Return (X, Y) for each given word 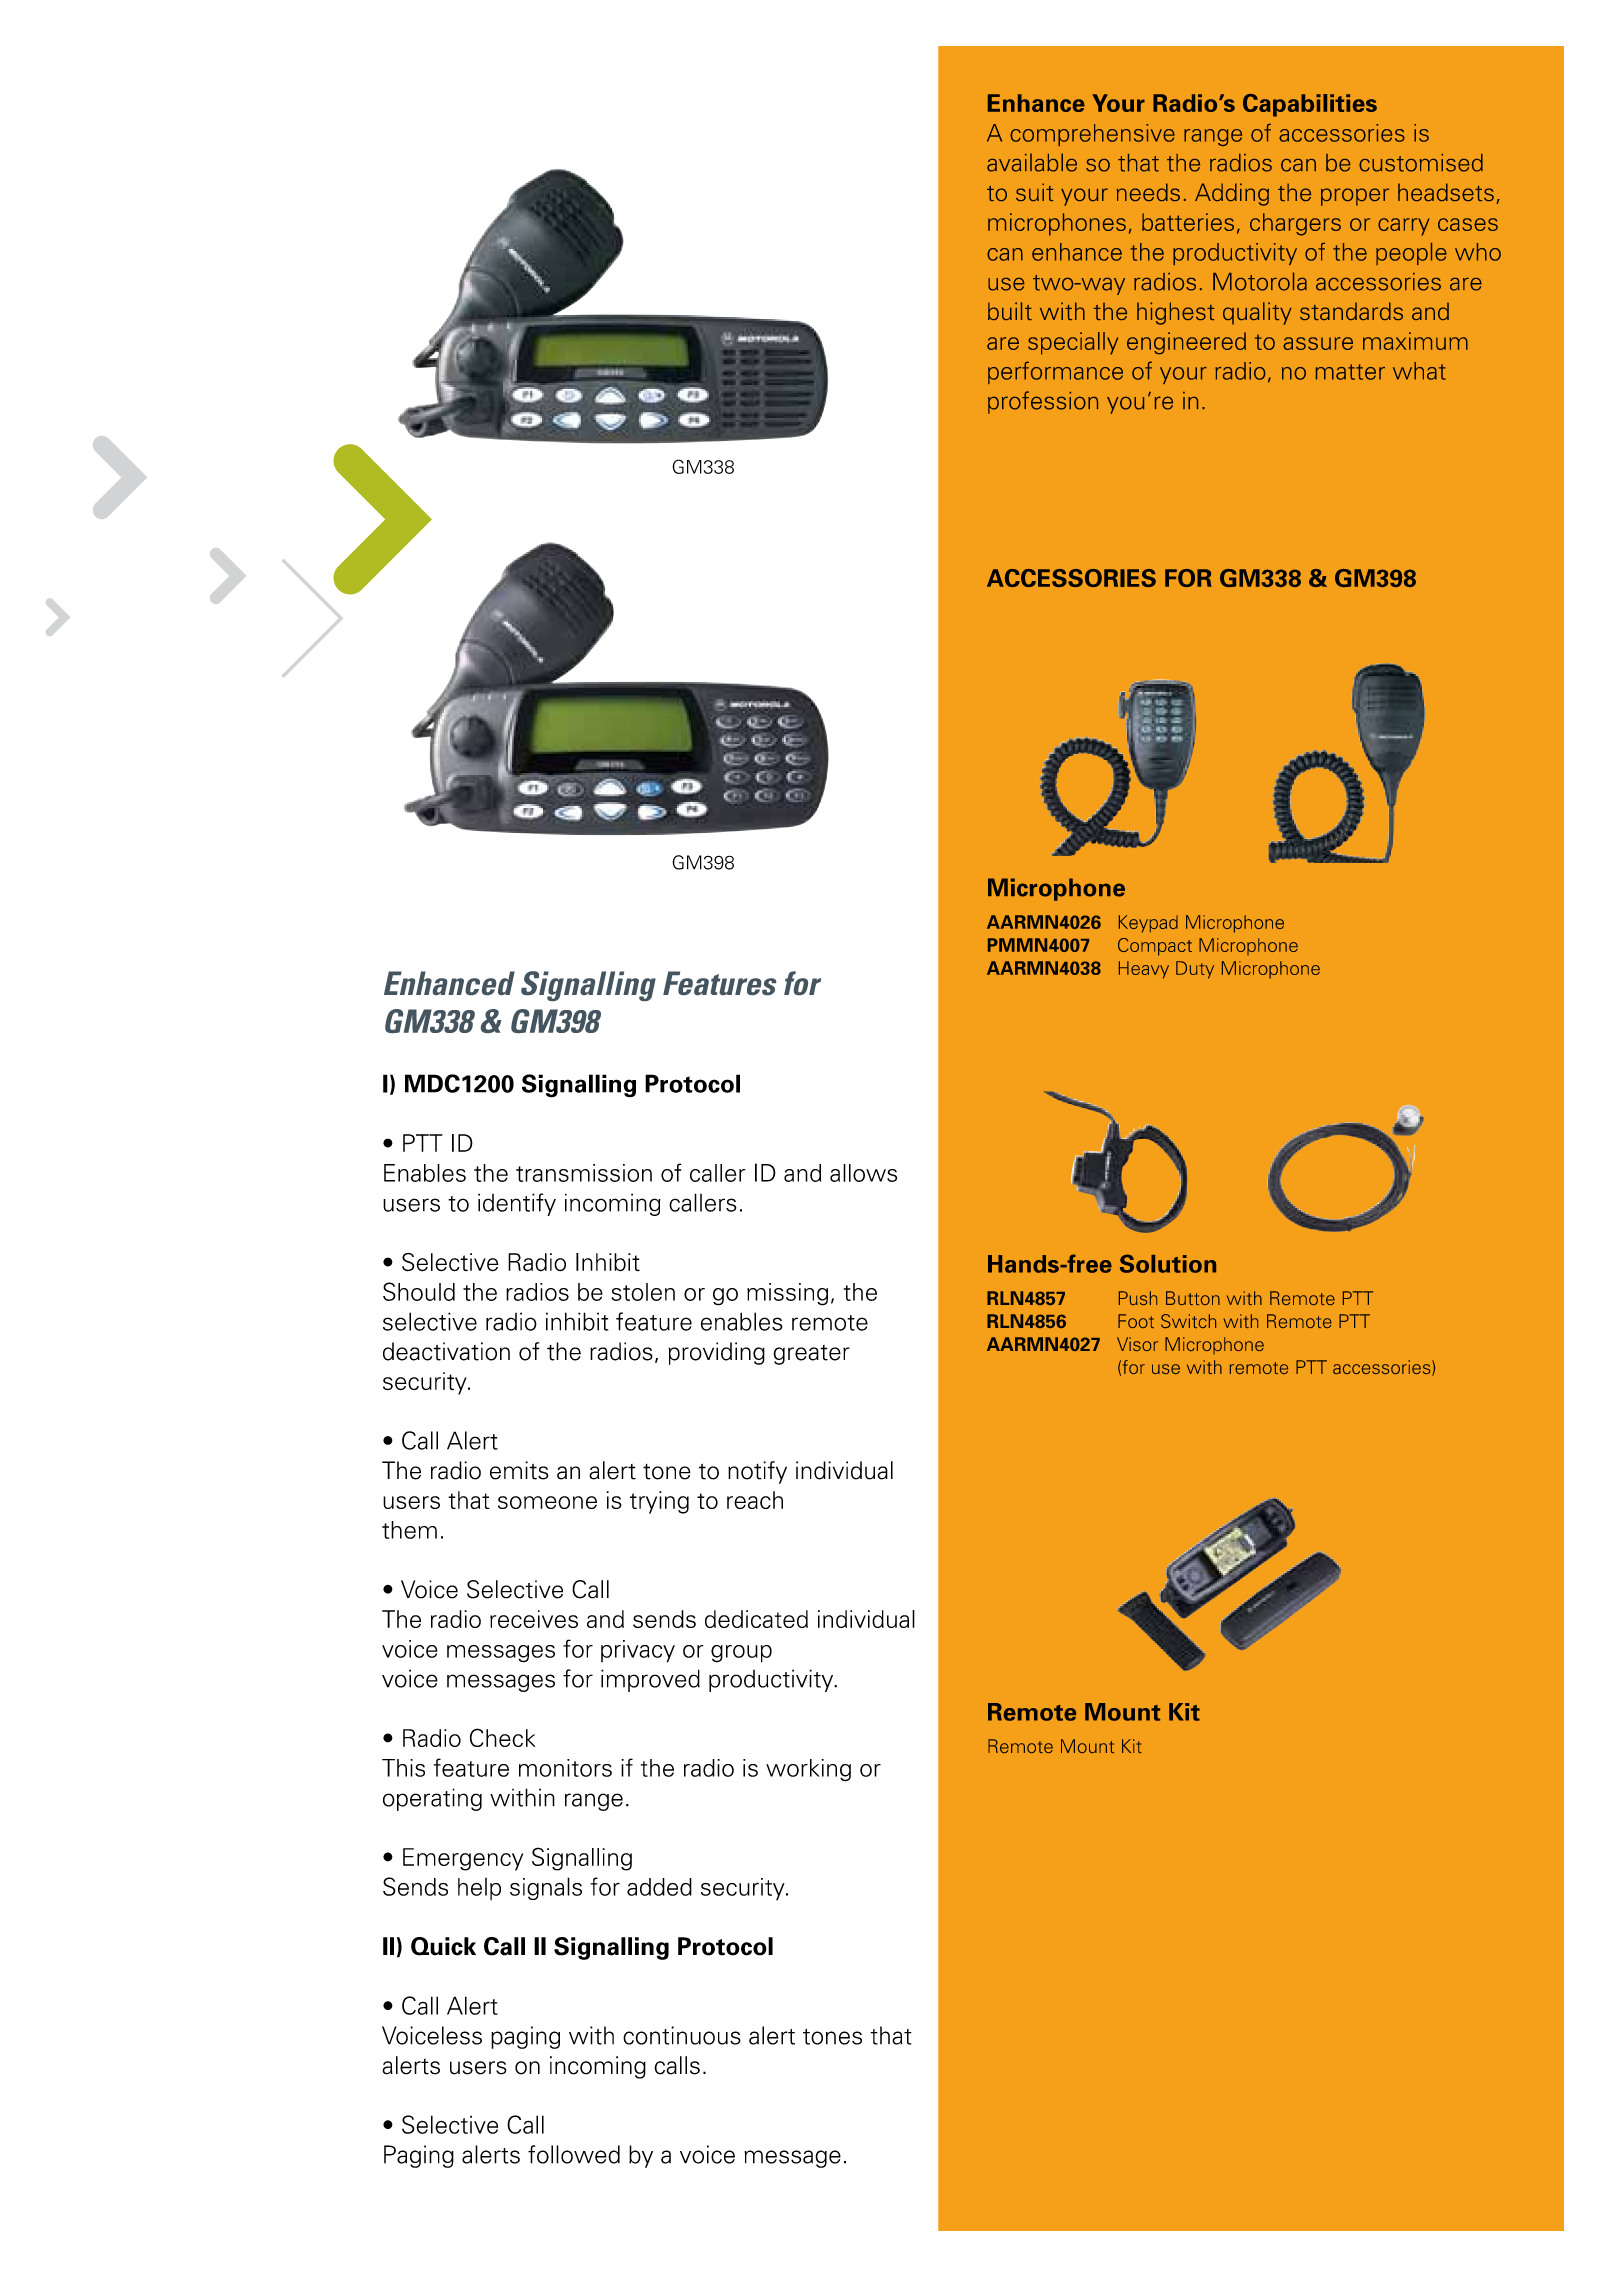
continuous (682, 2035)
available (1032, 162)
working (808, 1770)
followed (574, 2154)
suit (1034, 192)
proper (1355, 197)
